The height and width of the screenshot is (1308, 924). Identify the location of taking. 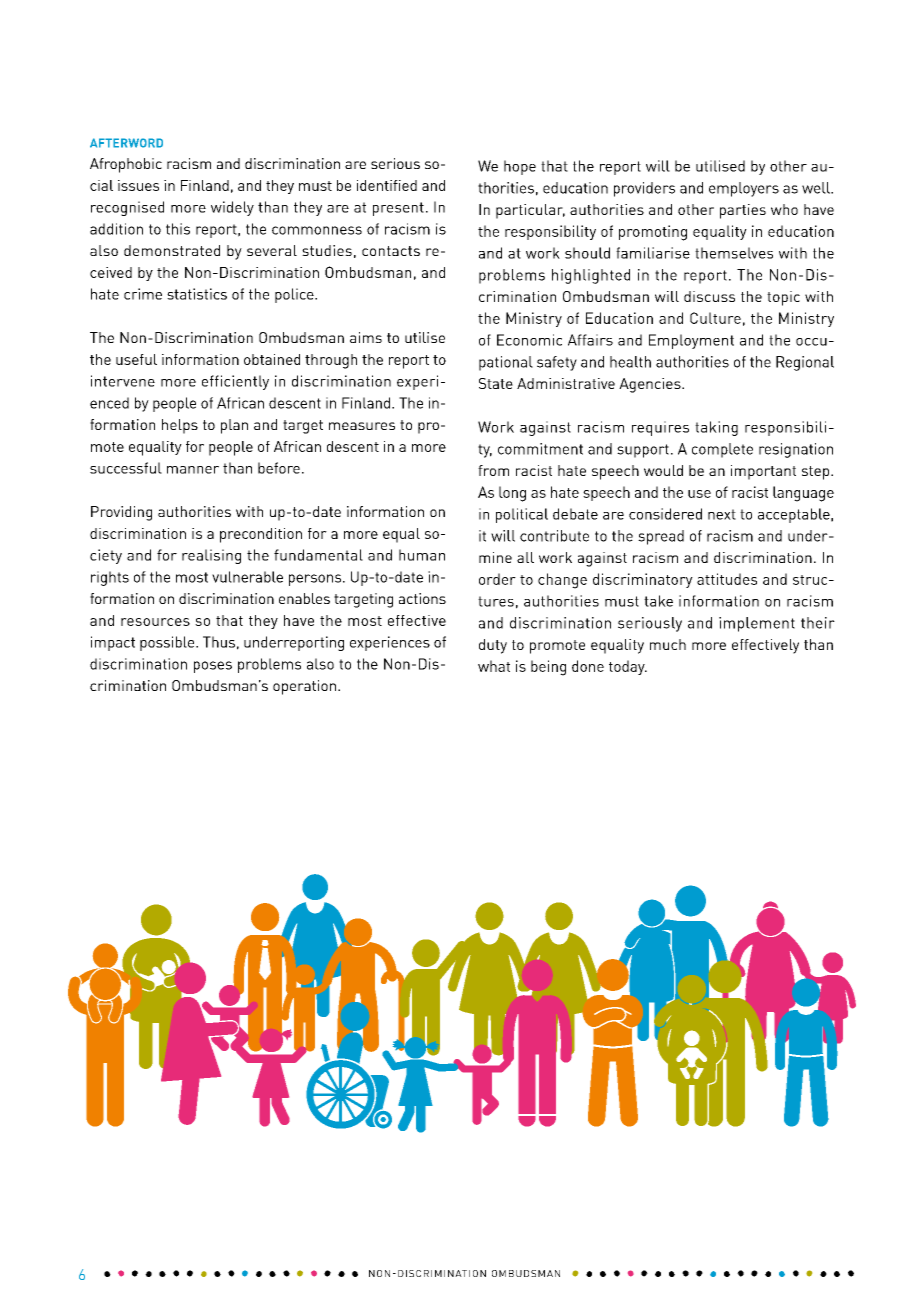
(716, 428).
